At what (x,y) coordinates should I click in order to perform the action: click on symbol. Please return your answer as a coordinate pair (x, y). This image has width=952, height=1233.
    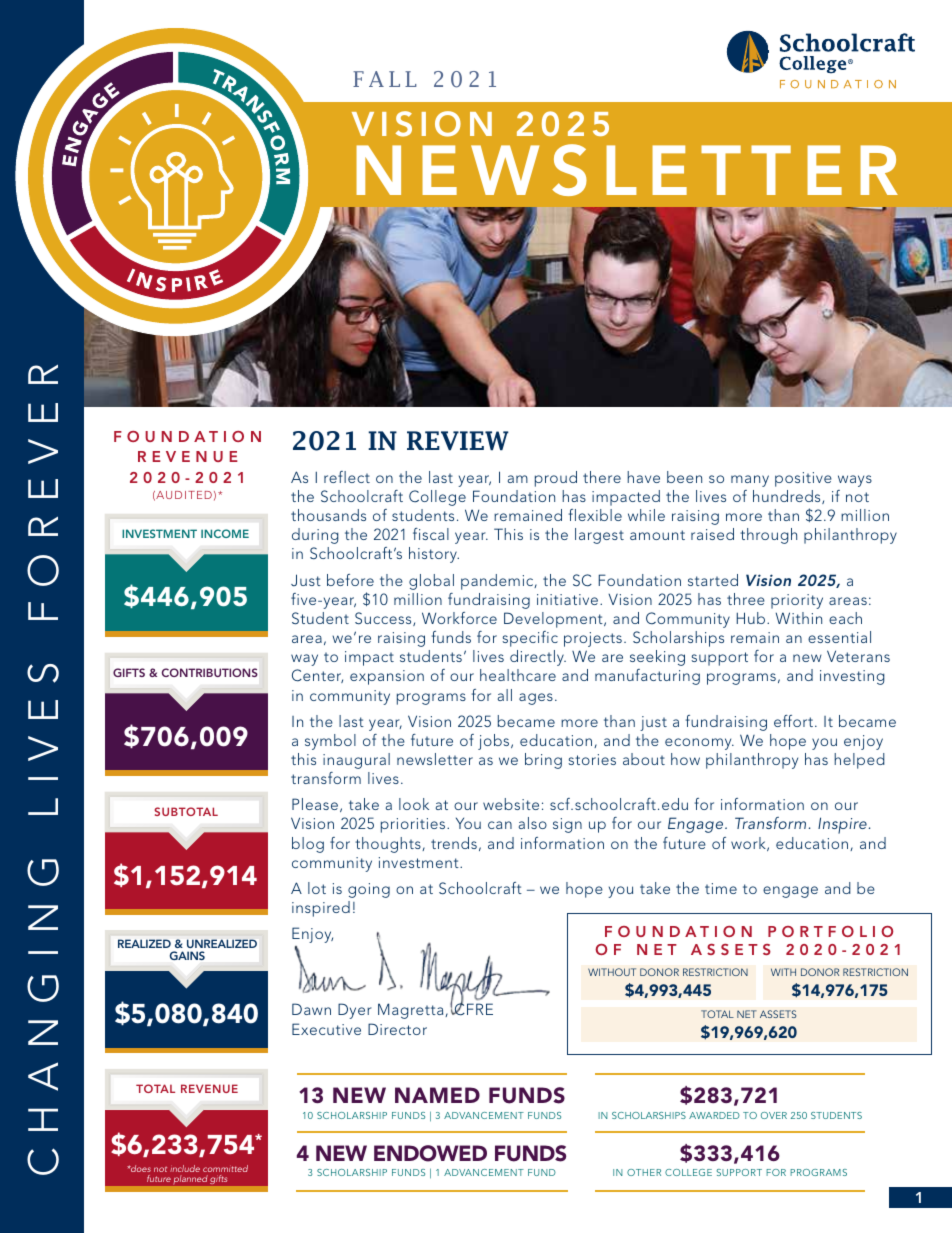
    Looking at the image, I should click on (330, 742).
